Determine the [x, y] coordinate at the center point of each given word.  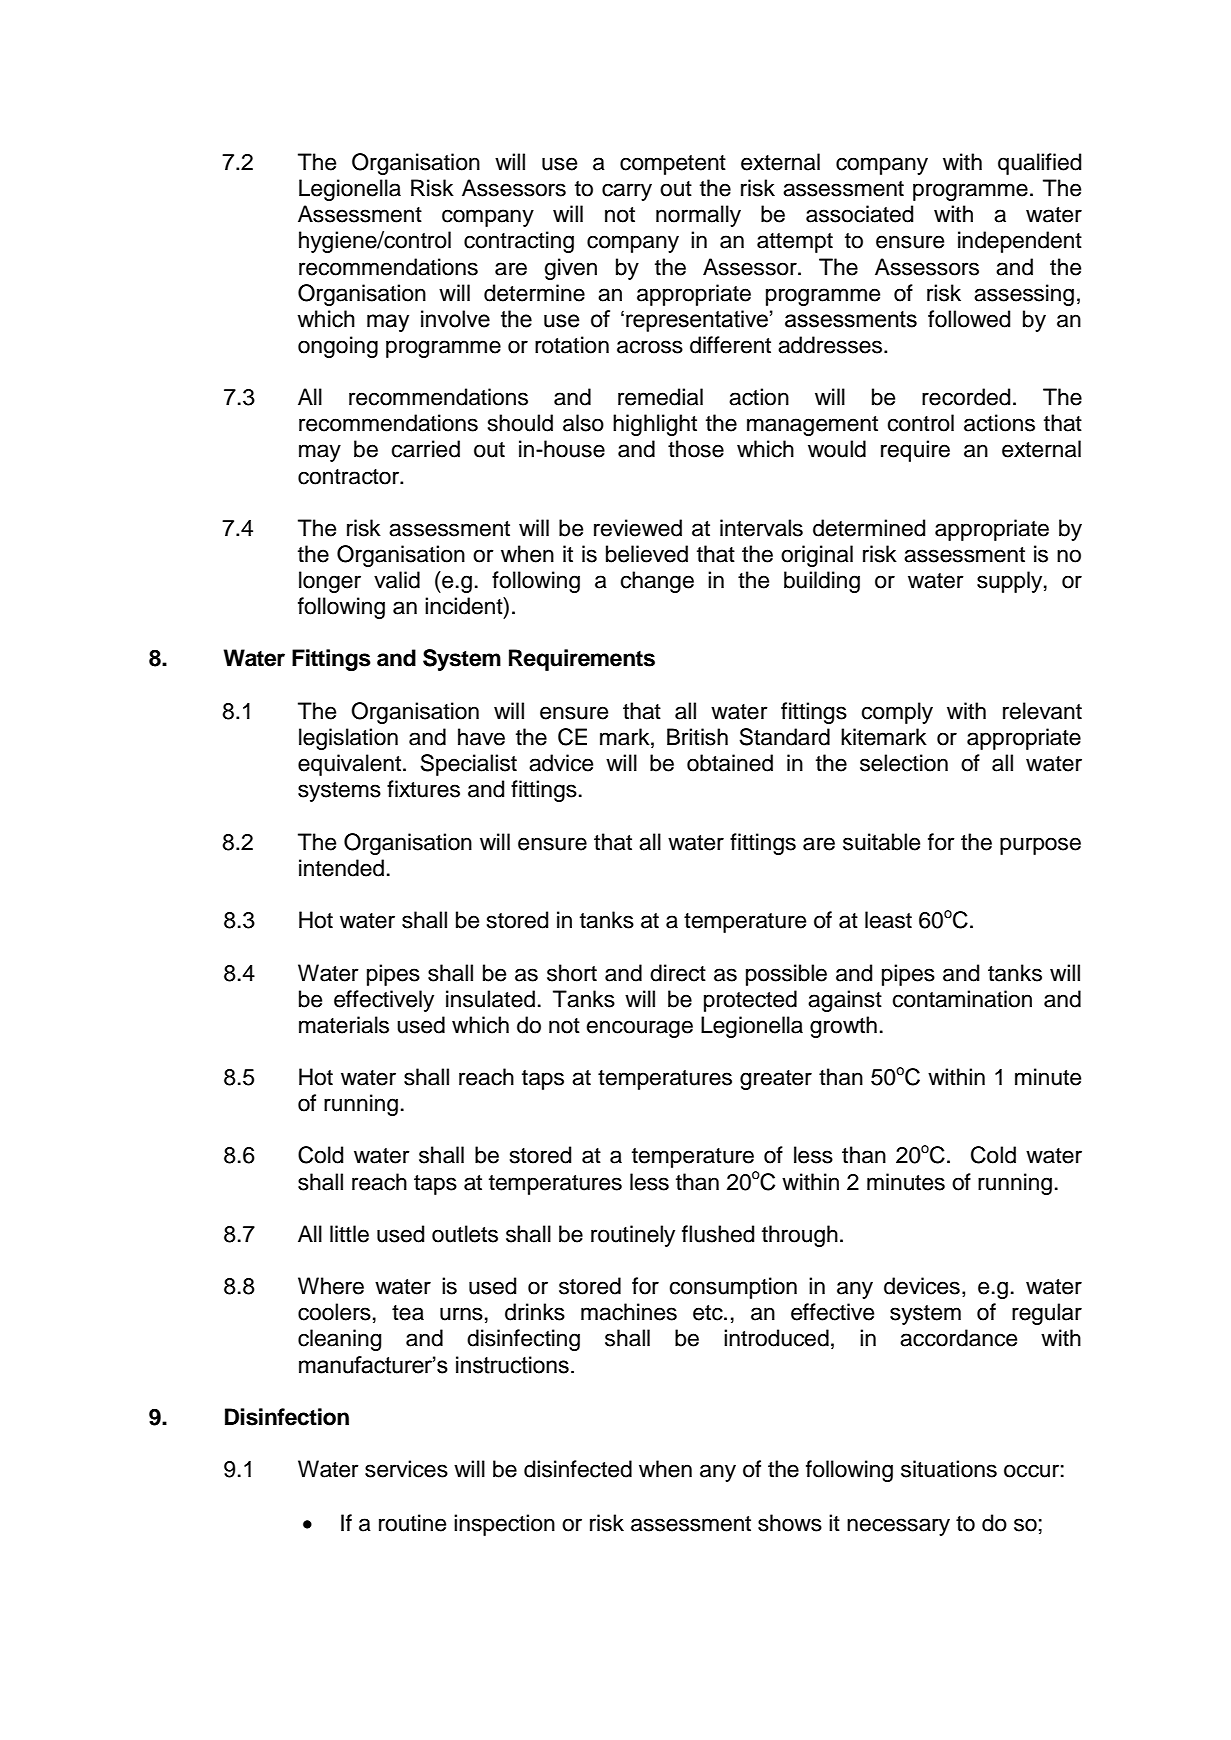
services [406, 1469]
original [817, 556]
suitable [881, 842]
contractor [350, 477]
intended [341, 868]
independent [1020, 242]
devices [922, 1286]
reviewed [638, 528]
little [349, 1234]
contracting [519, 242]
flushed [718, 1234]
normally [698, 216]
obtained [730, 763]
